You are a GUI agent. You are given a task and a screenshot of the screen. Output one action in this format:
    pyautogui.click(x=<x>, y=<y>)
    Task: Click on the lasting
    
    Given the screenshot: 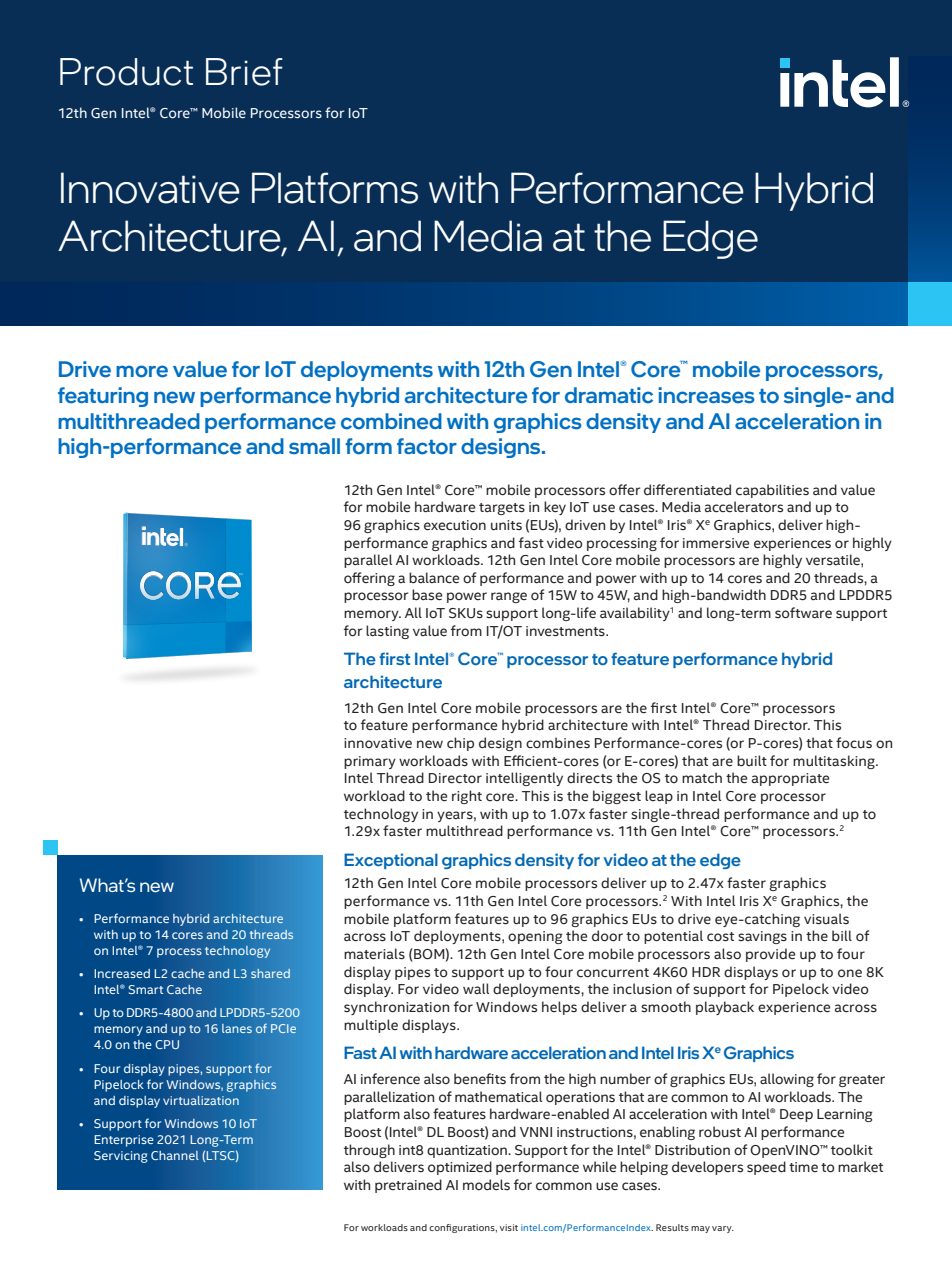 What is the action you would take?
    pyautogui.click(x=387, y=632)
